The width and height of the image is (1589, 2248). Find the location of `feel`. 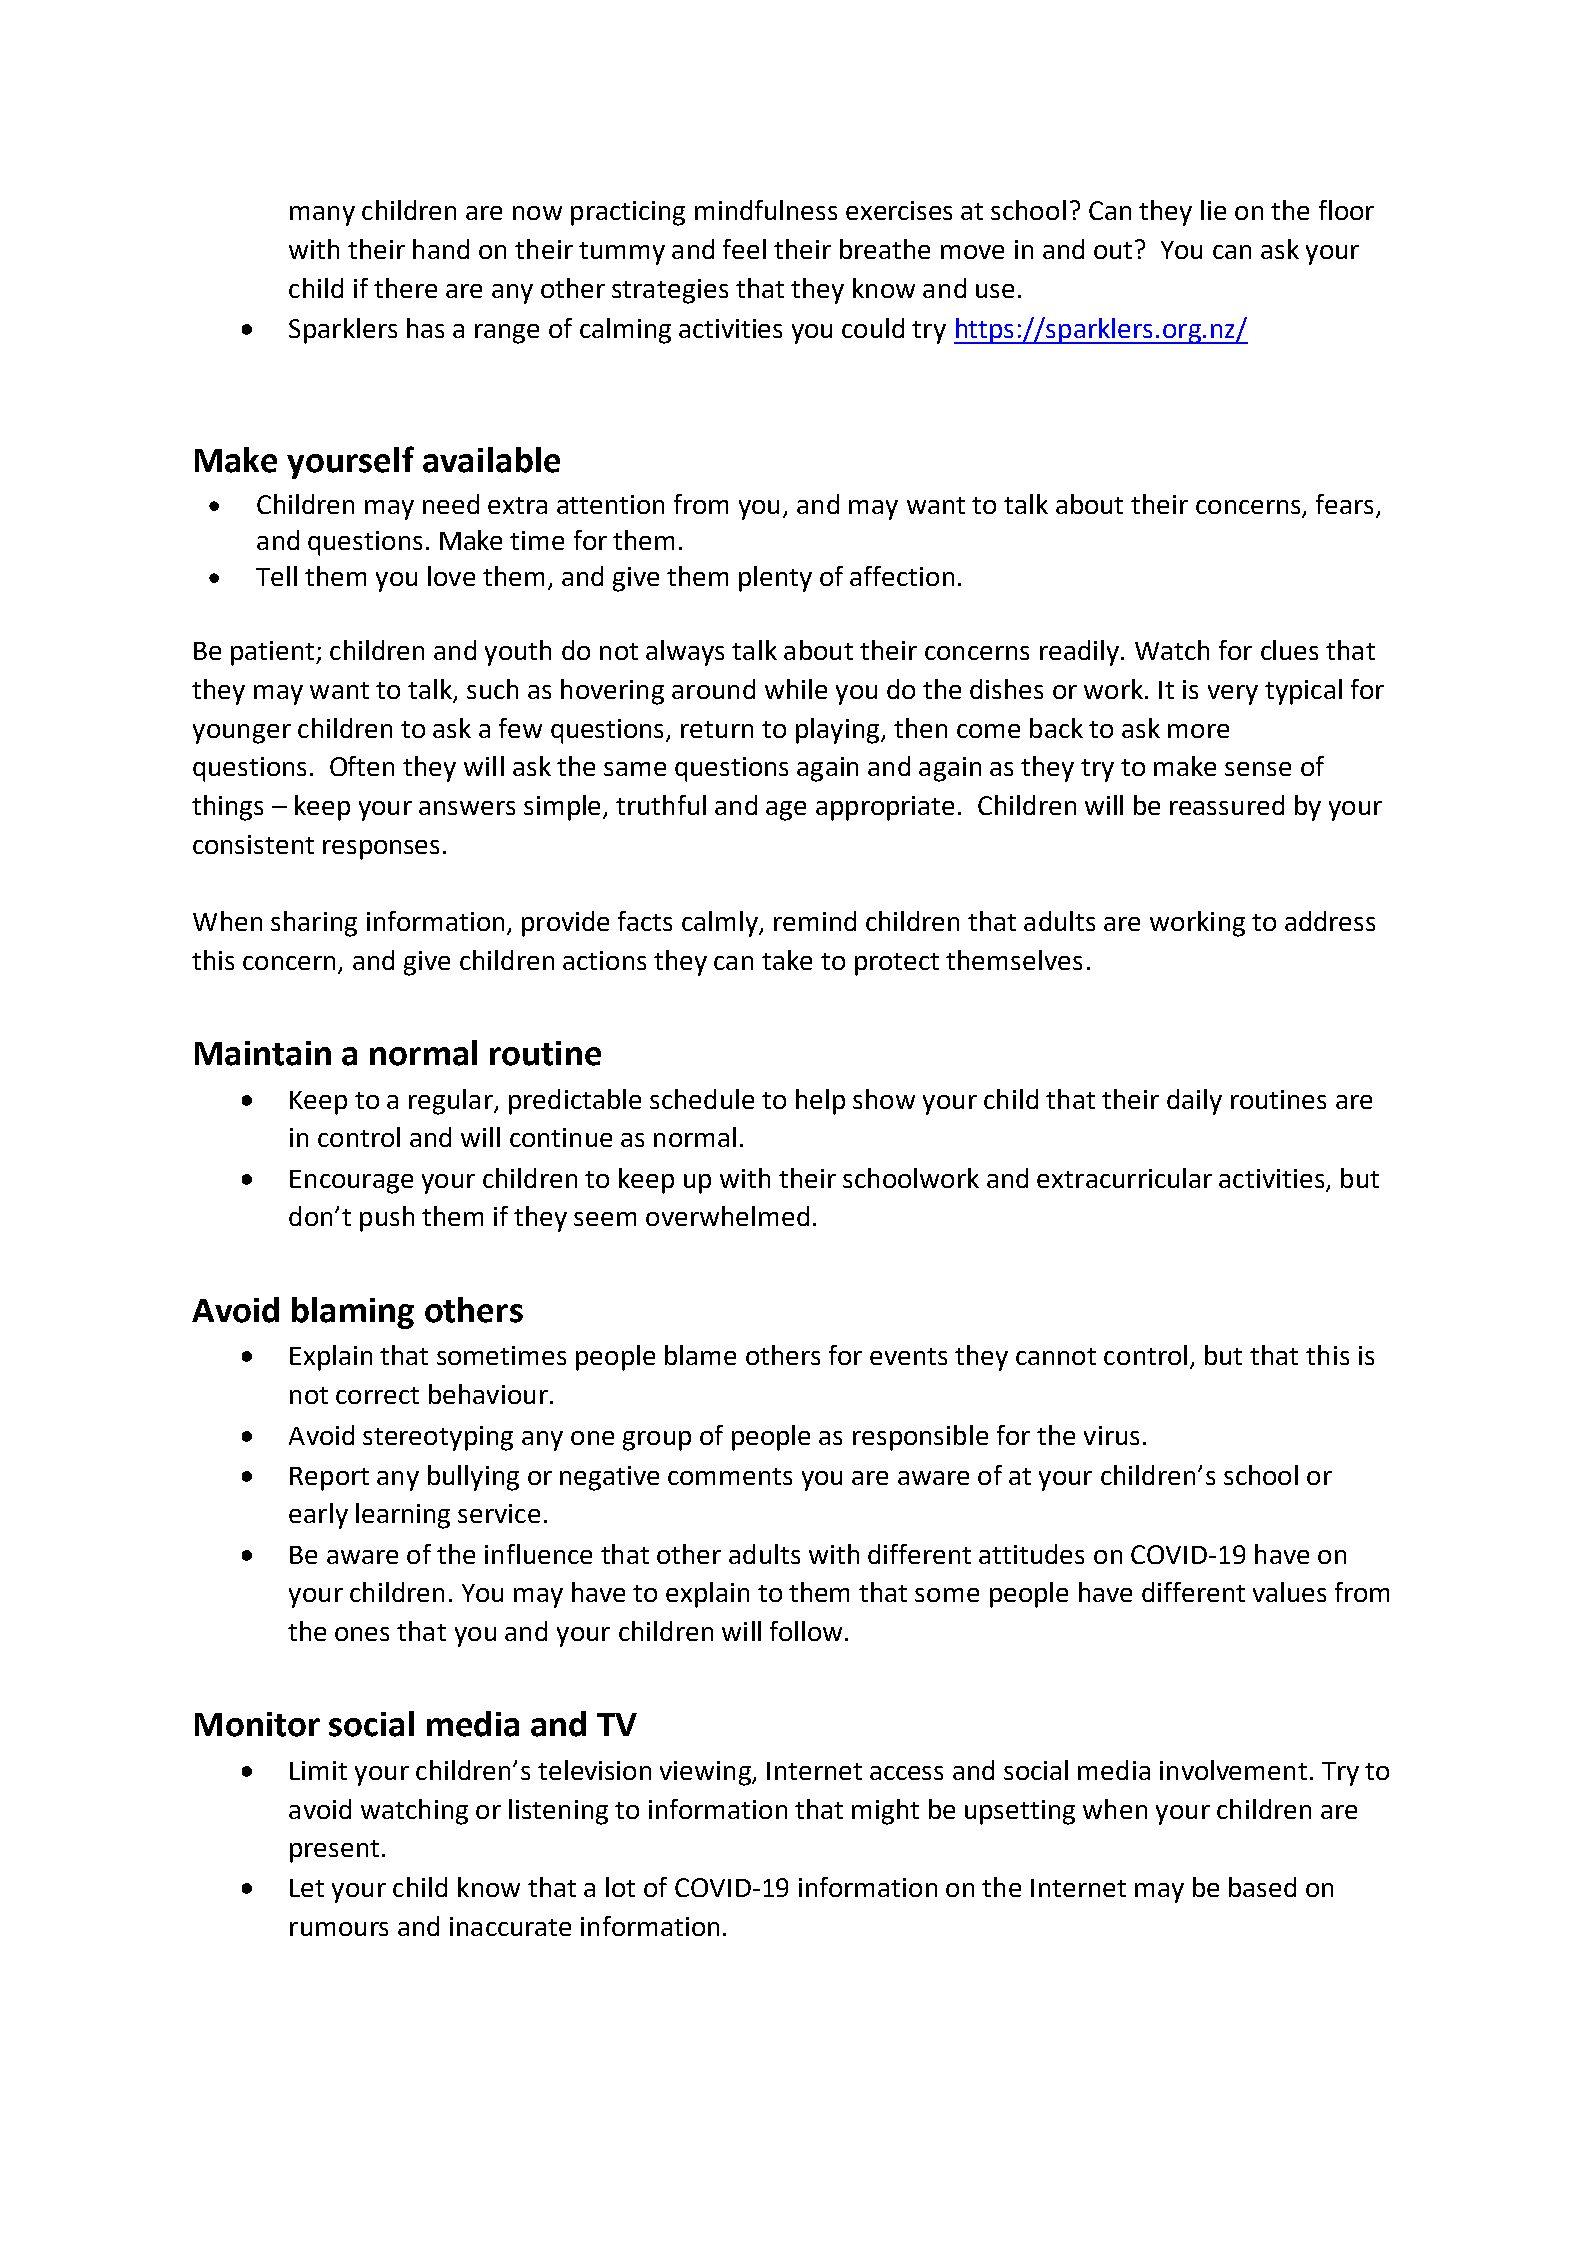

feel is located at coordinates (744, 249).
